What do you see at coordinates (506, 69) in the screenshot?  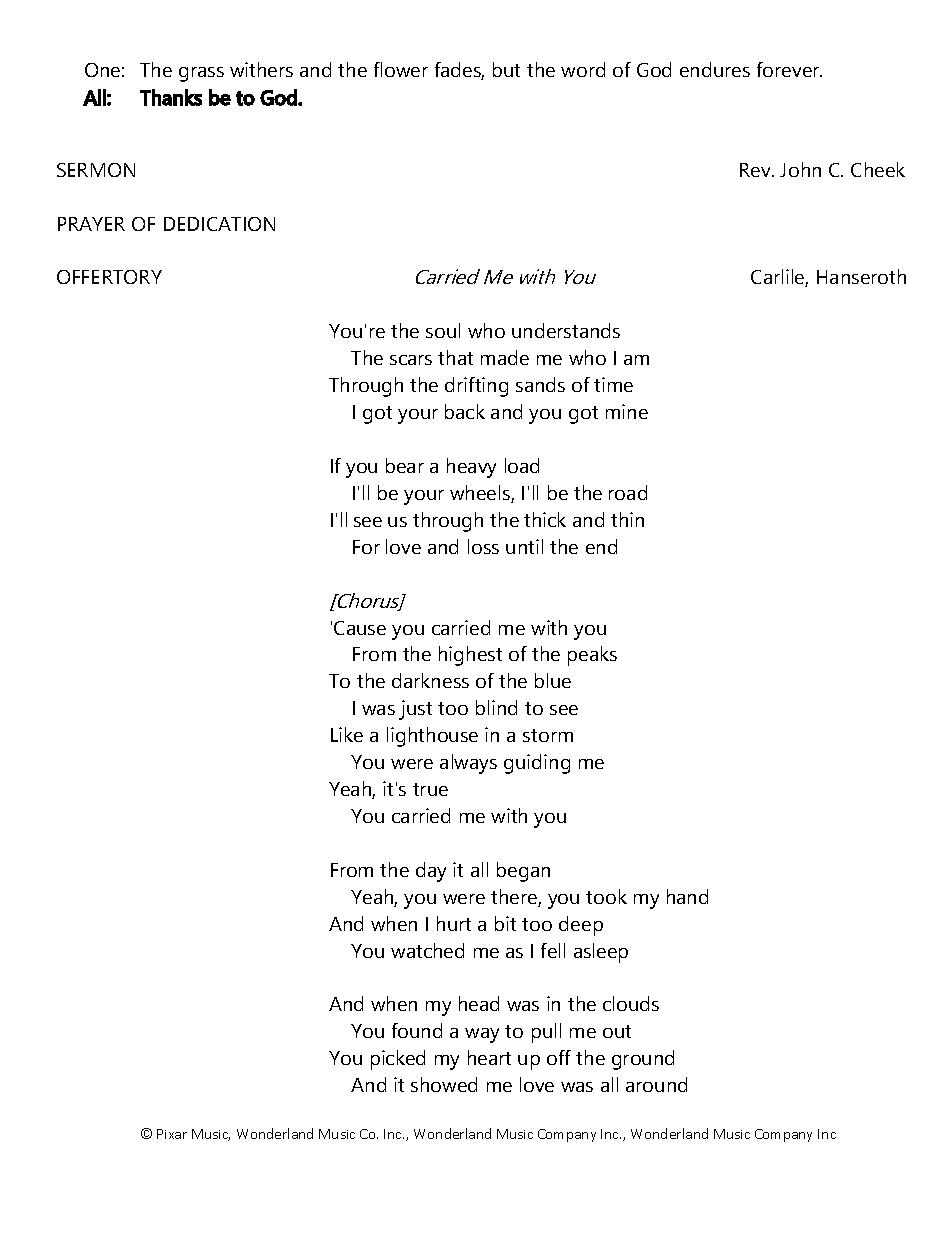 I see `but` at bounding box center [506, 69].
